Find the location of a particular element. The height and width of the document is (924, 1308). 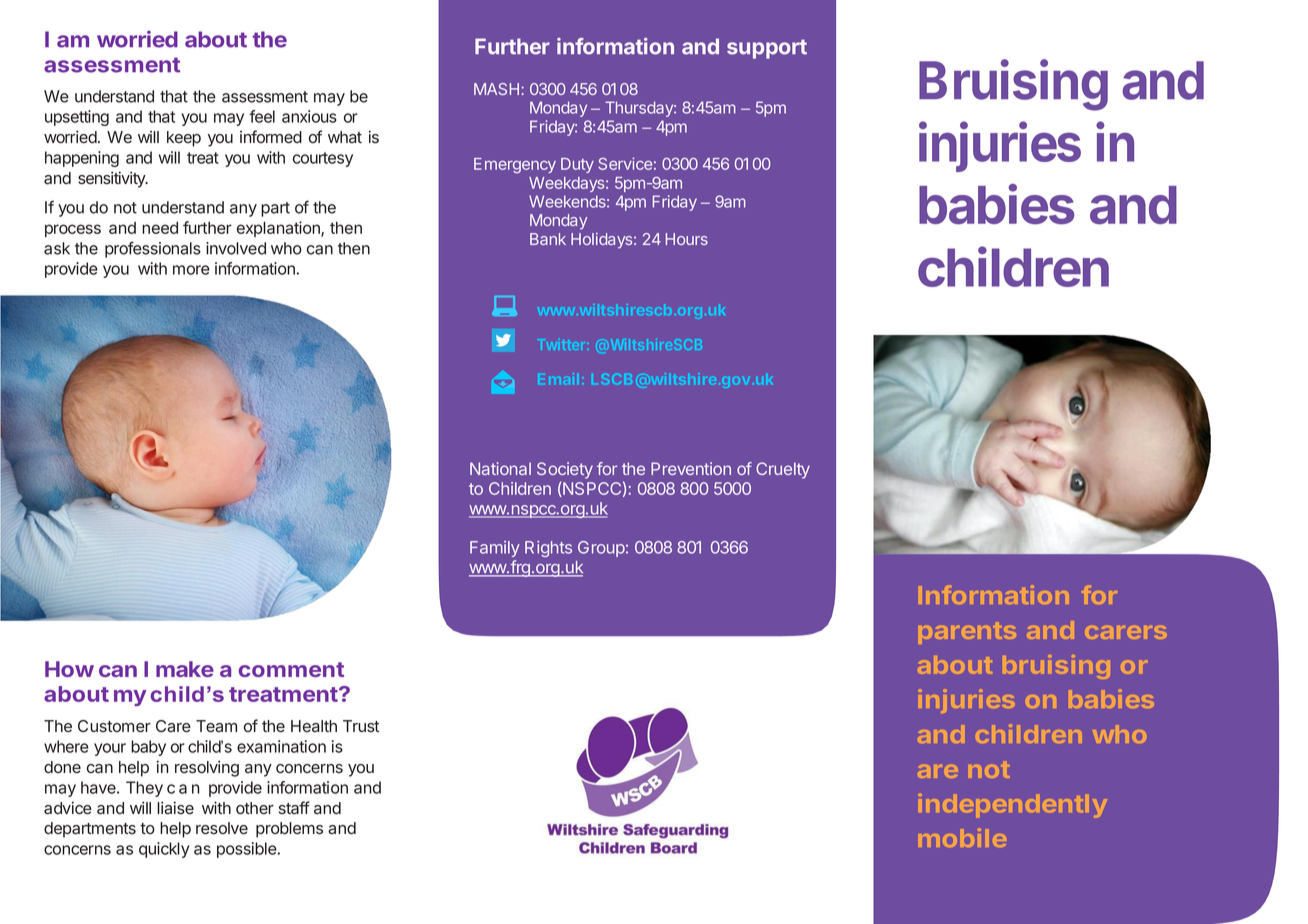

Bank is located at coordinates (548, 239).
